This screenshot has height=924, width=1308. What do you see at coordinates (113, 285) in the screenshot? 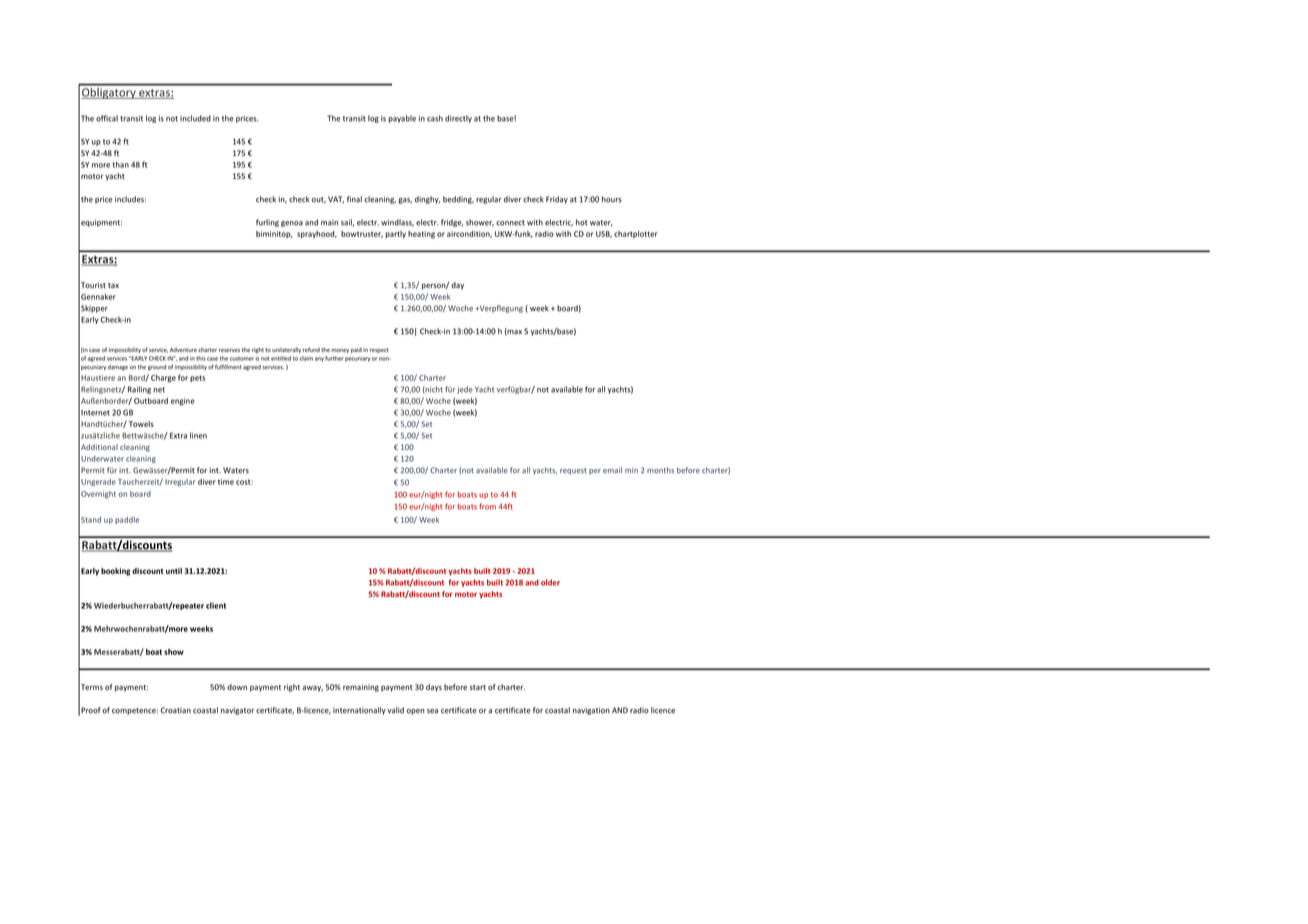
I see `tax` at bounding box center [113, 285].
